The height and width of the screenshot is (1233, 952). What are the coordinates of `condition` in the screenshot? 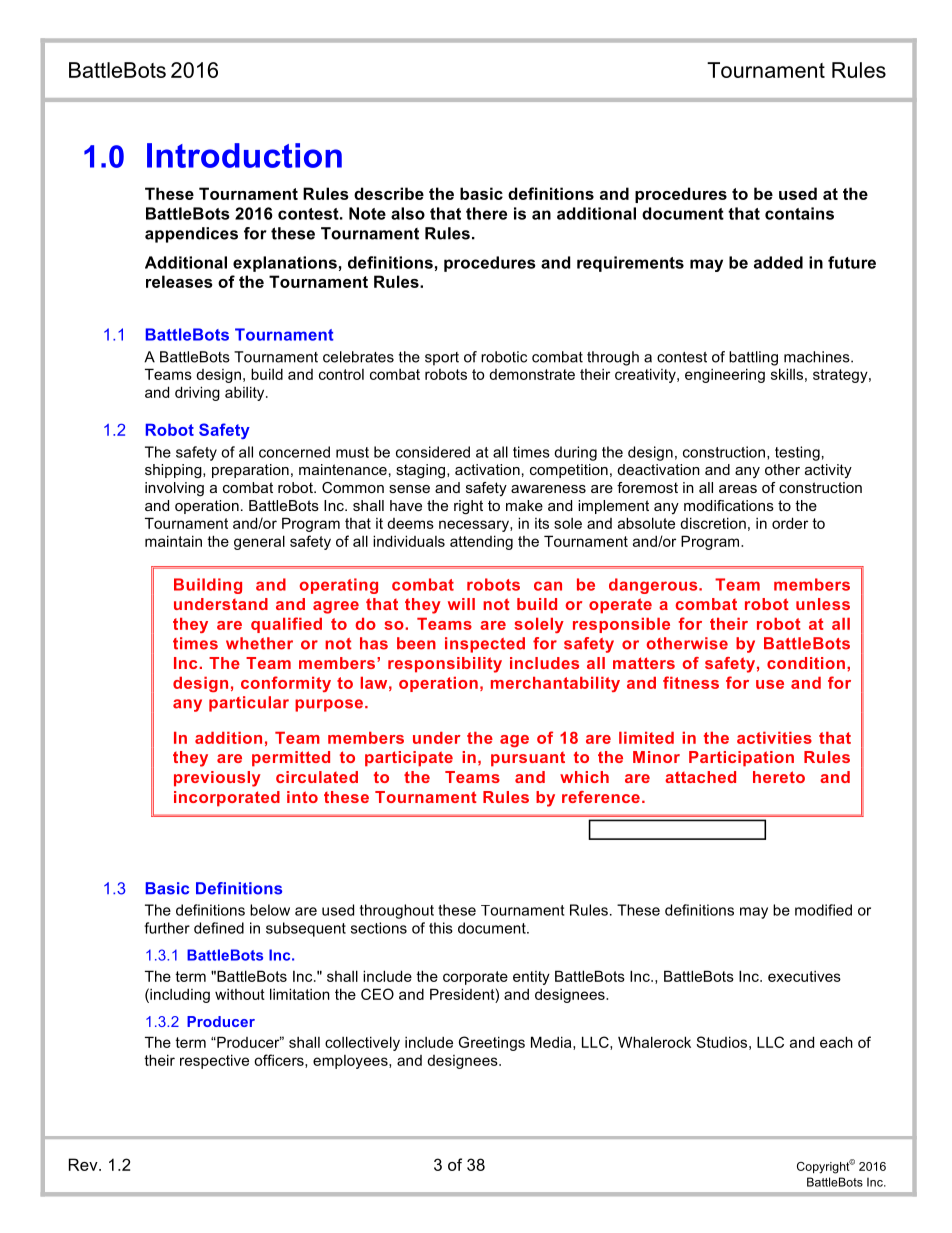 It's located at (806, 663).
